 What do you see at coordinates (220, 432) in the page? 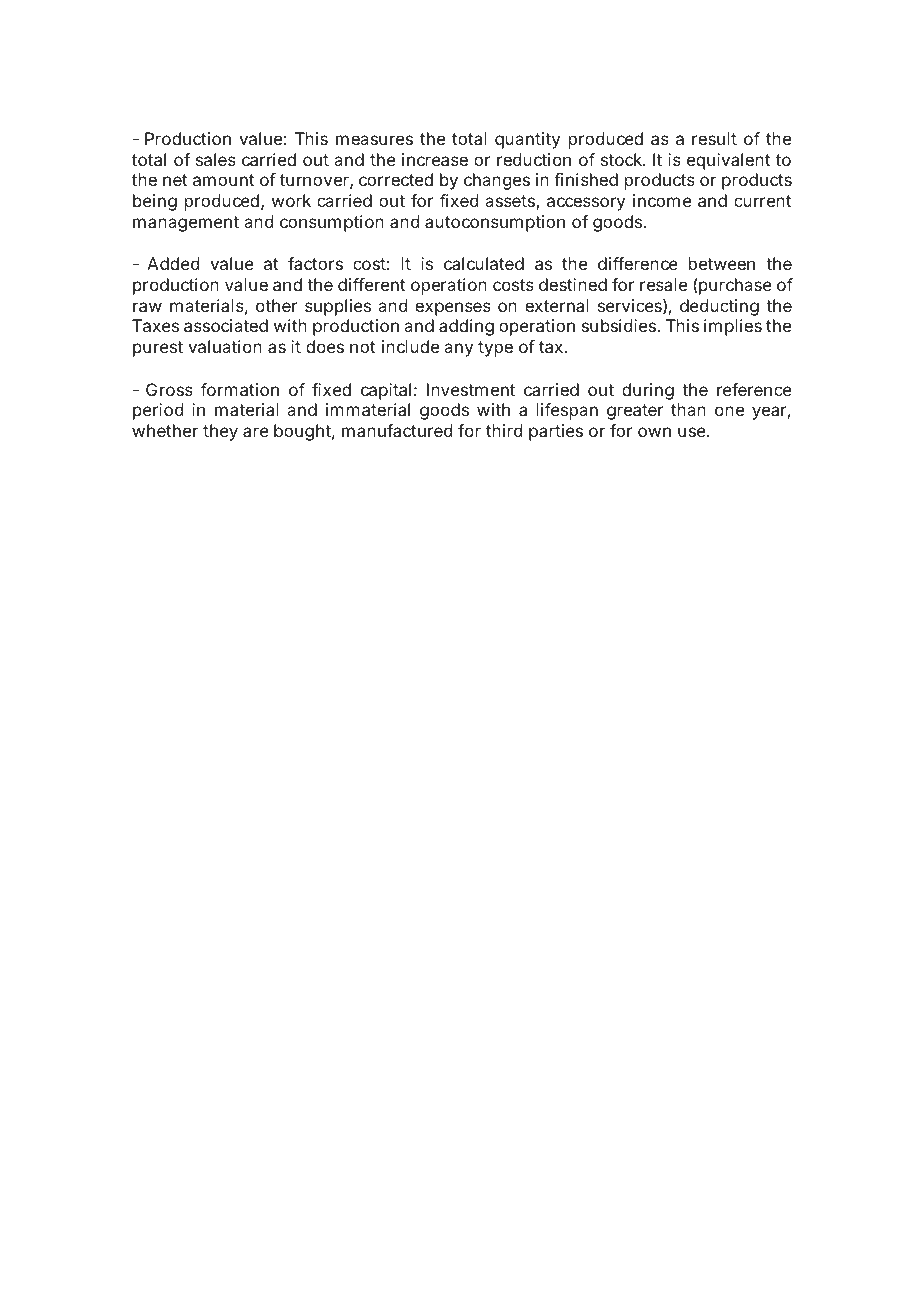
I see `they` at bounding box center [220, 432].
